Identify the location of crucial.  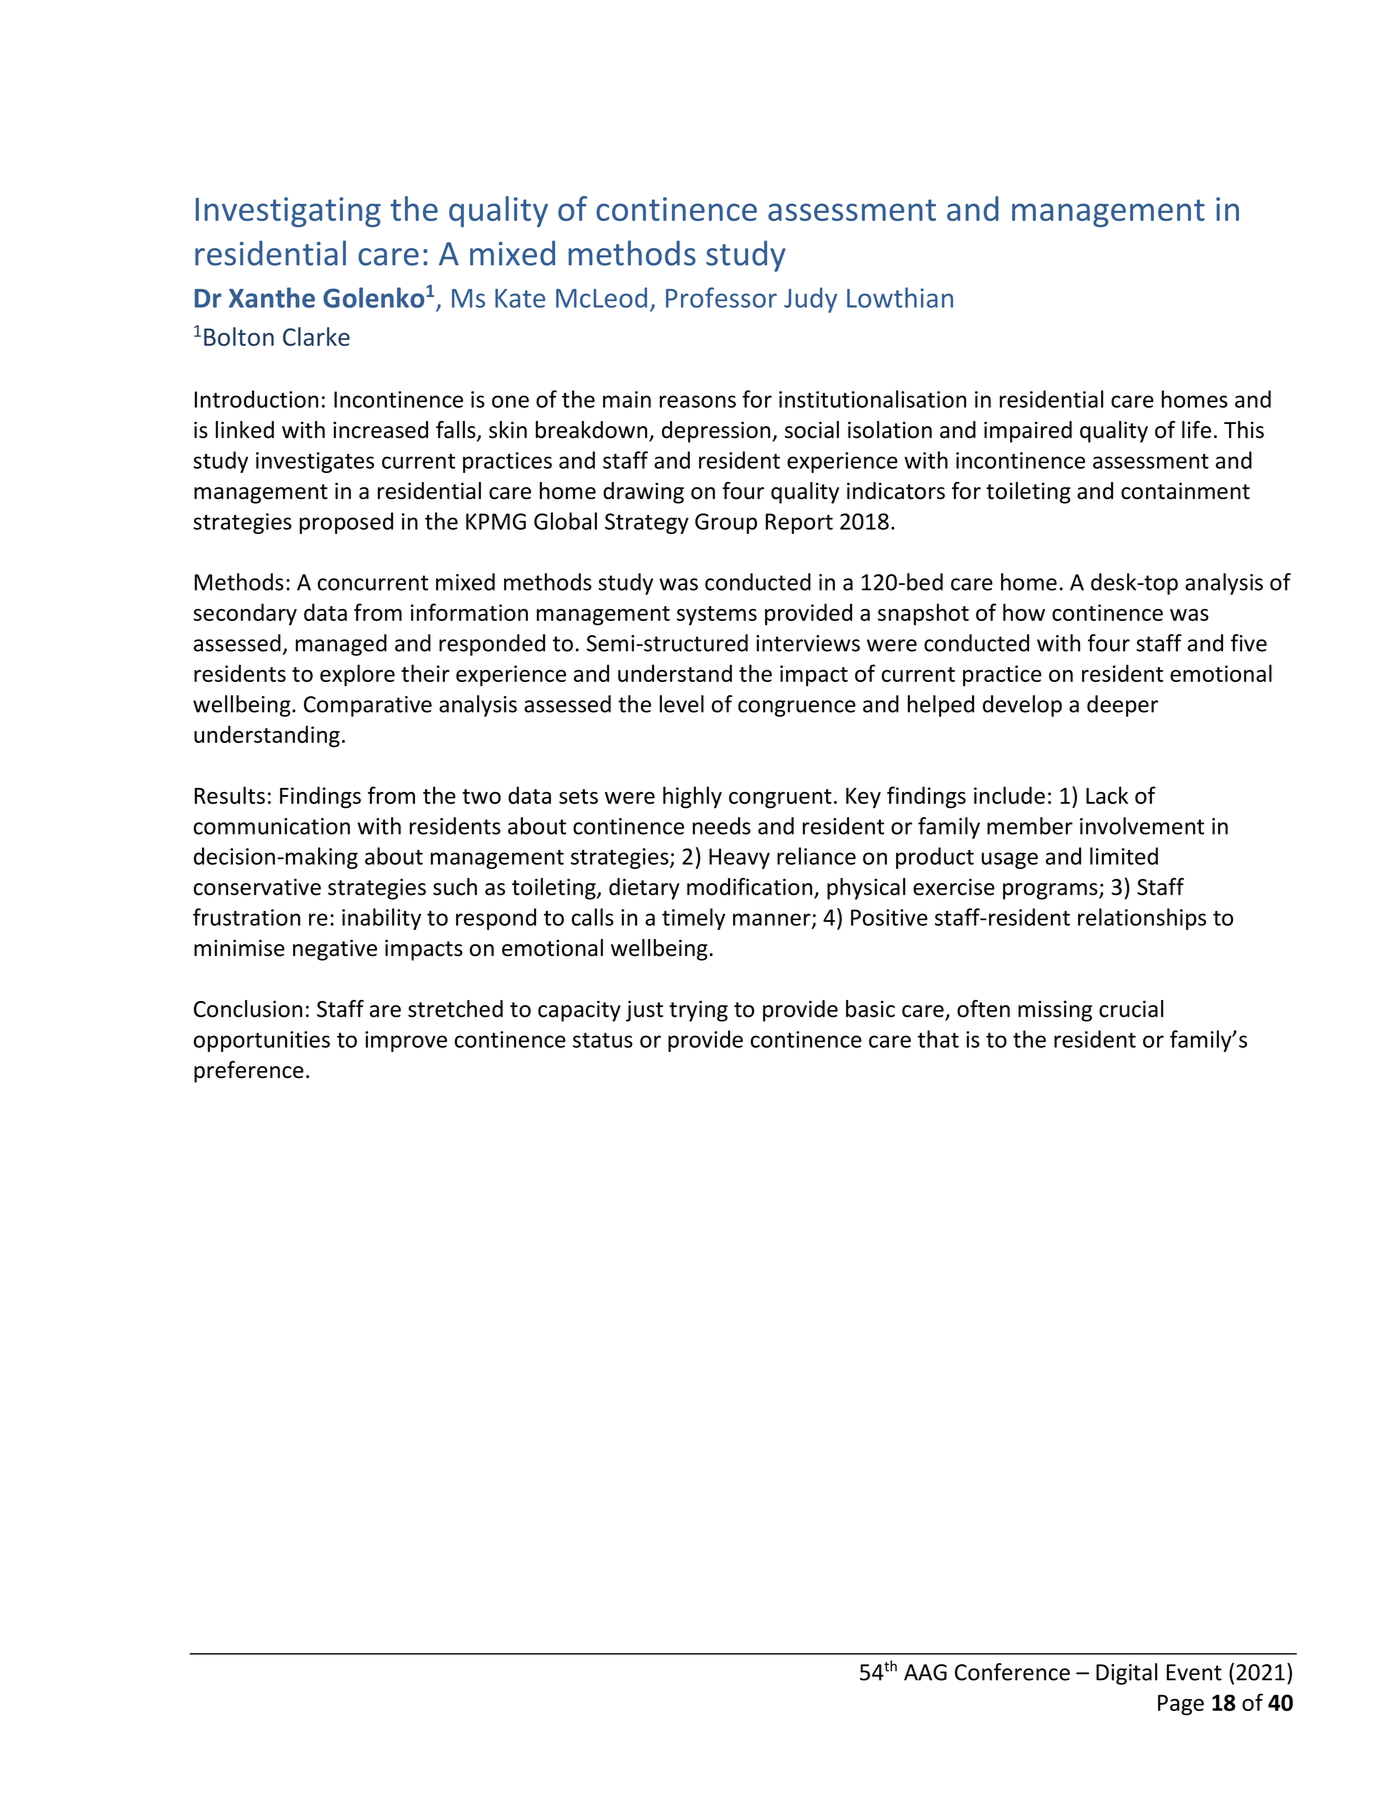
(1131, 1009).
